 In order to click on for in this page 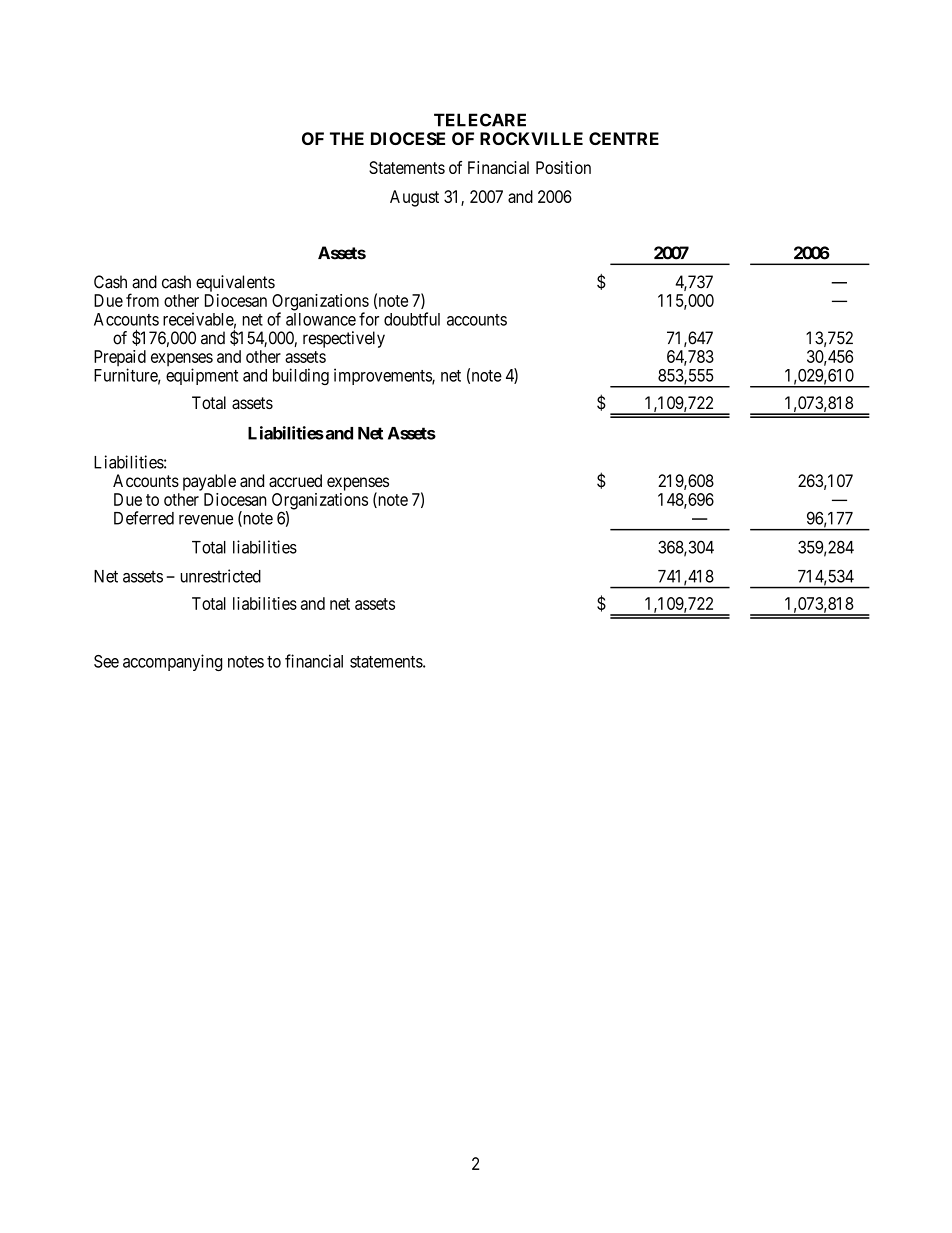, I will do `click(369, 319)`.
